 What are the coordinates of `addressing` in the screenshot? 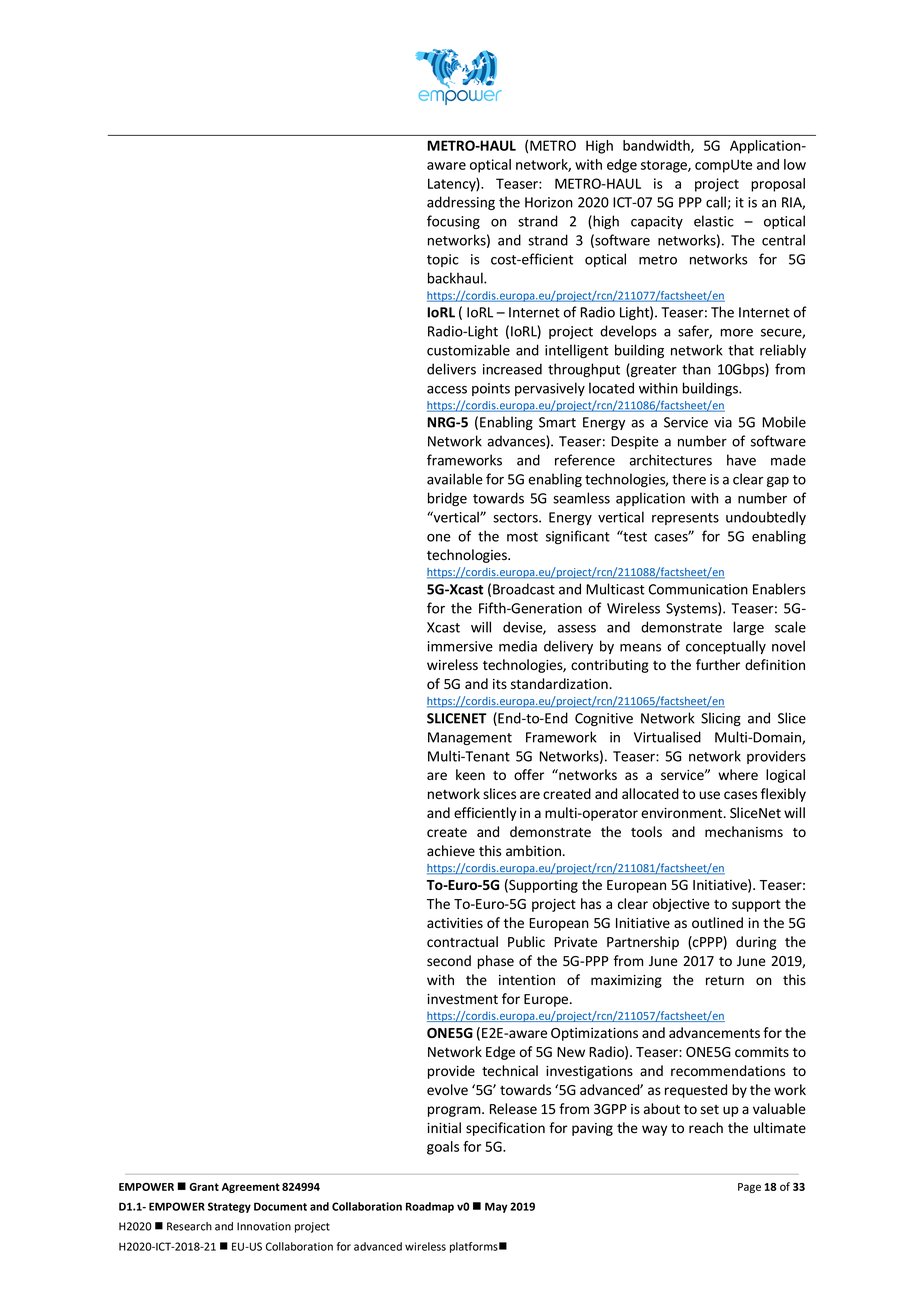 It's located at (461, 203).
